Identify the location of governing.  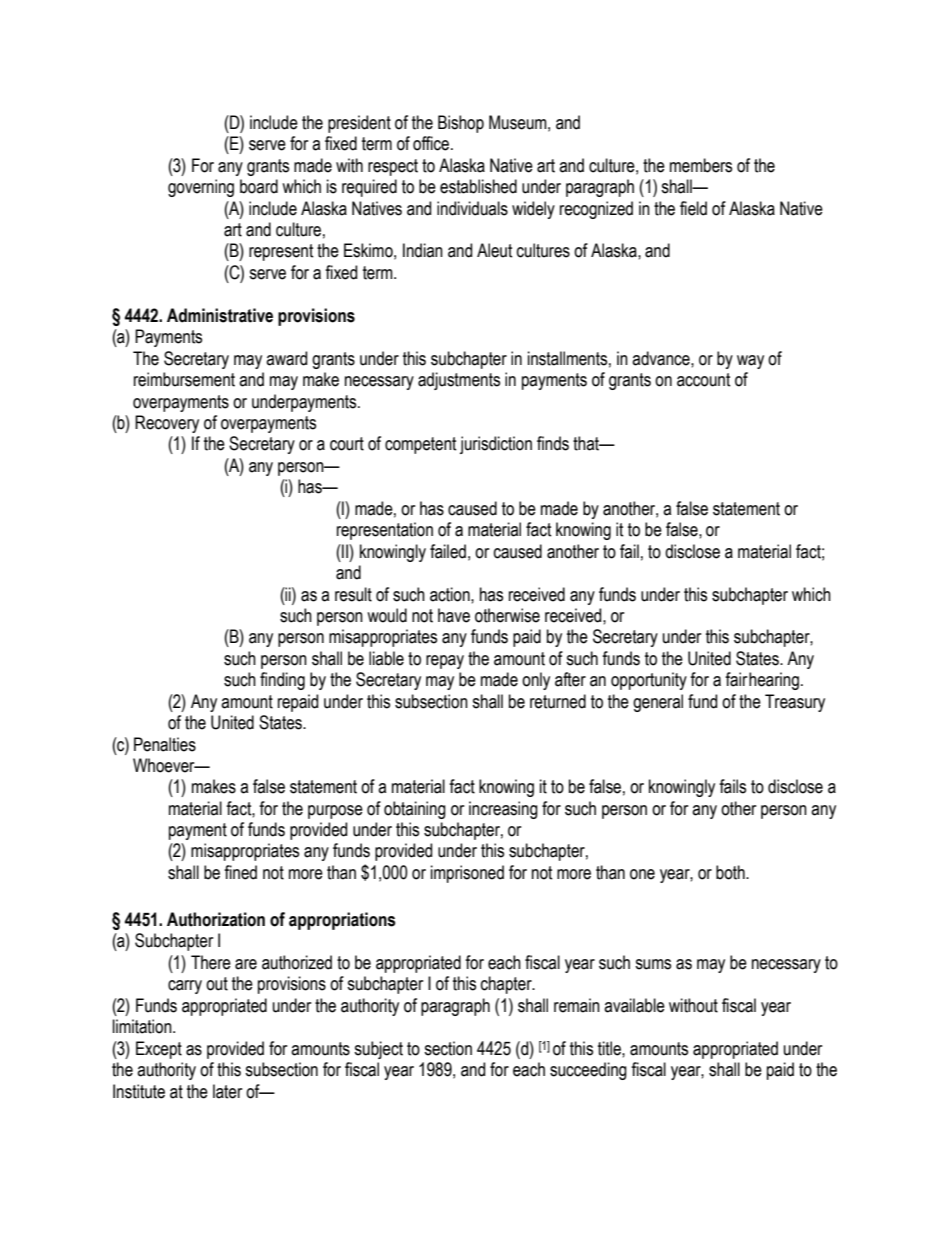
(201, 188).
